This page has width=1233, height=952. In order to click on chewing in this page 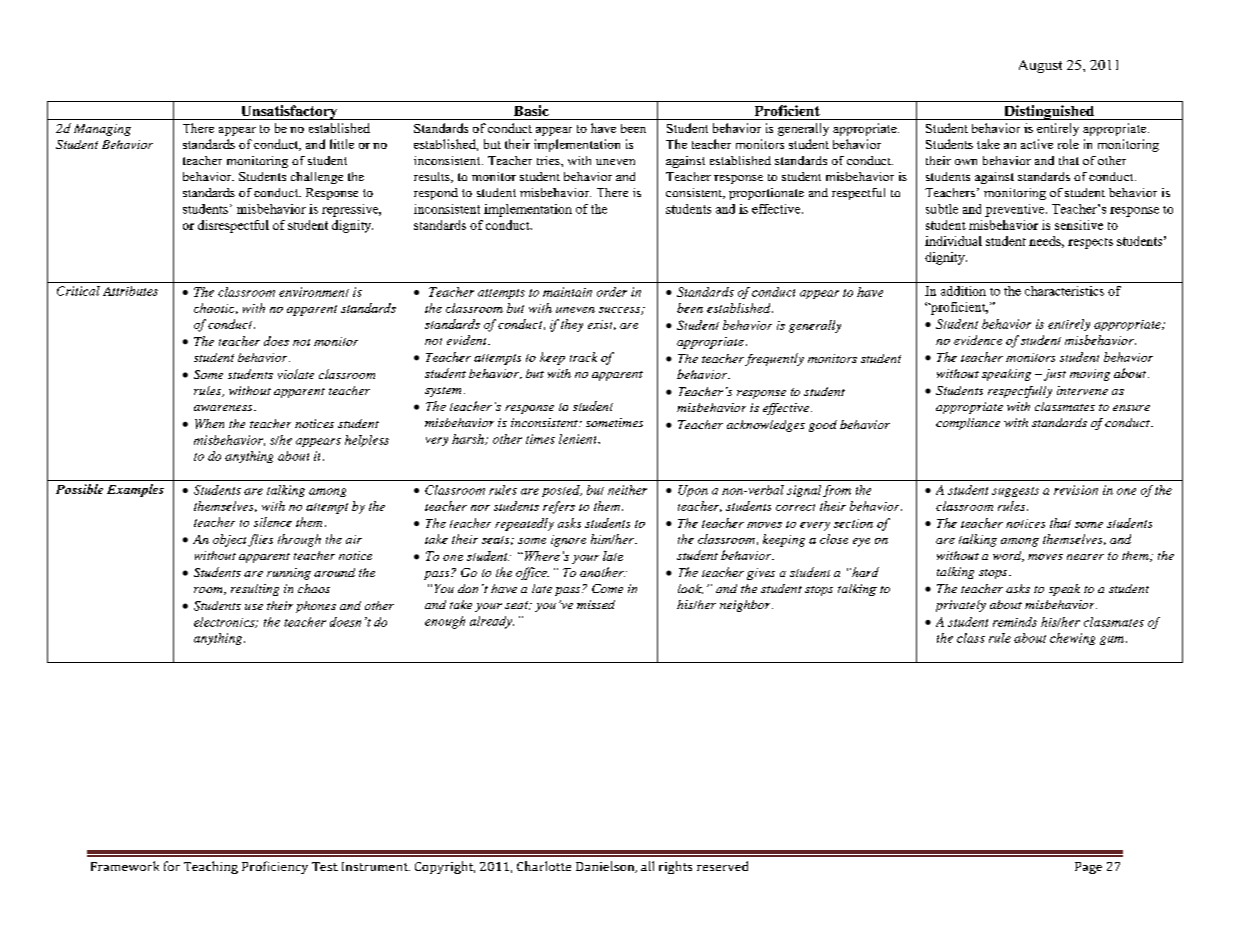, I will do `click(1072, 639)`.
